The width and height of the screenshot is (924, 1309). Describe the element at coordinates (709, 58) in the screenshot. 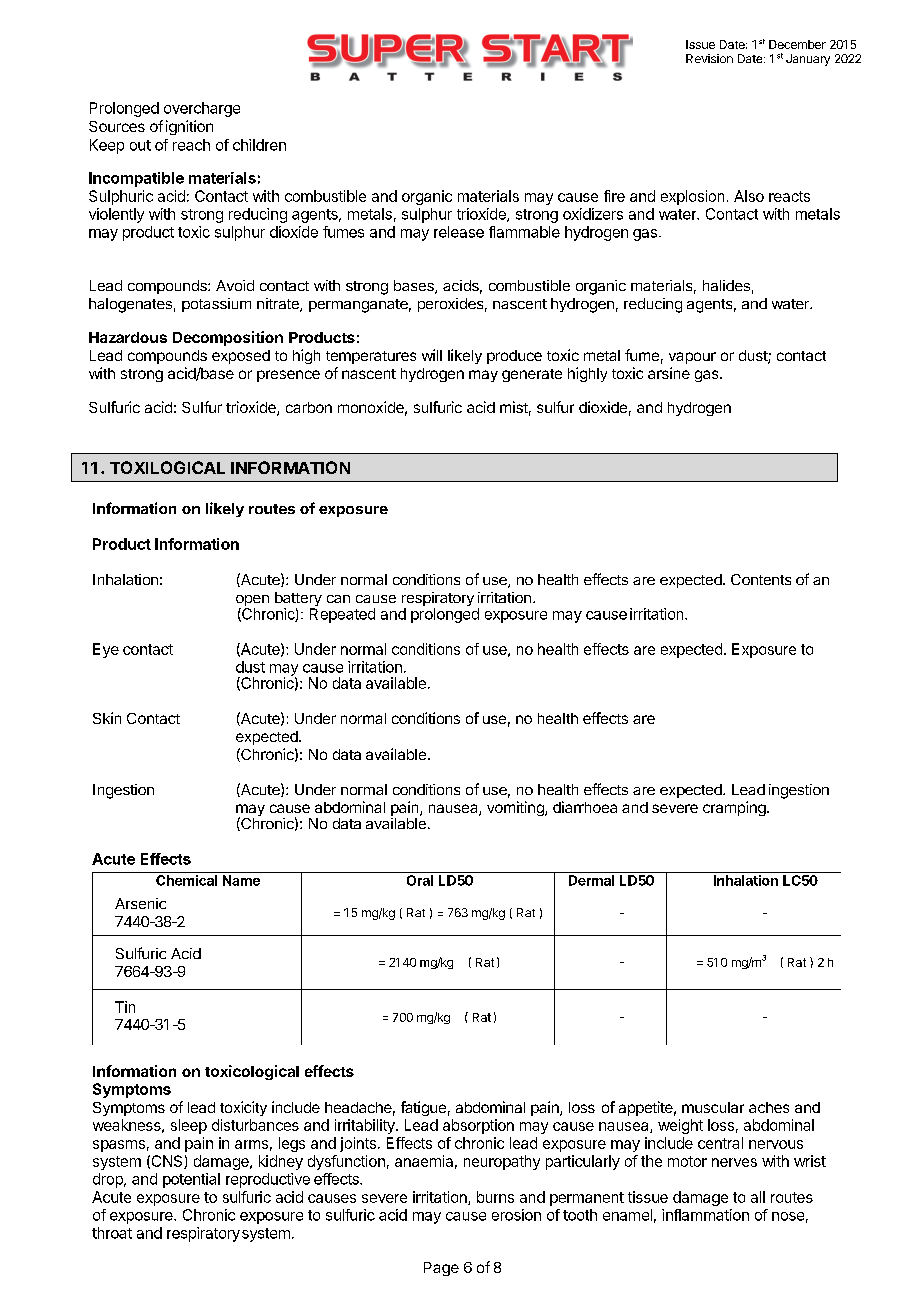

I see `Revision` at that location.
